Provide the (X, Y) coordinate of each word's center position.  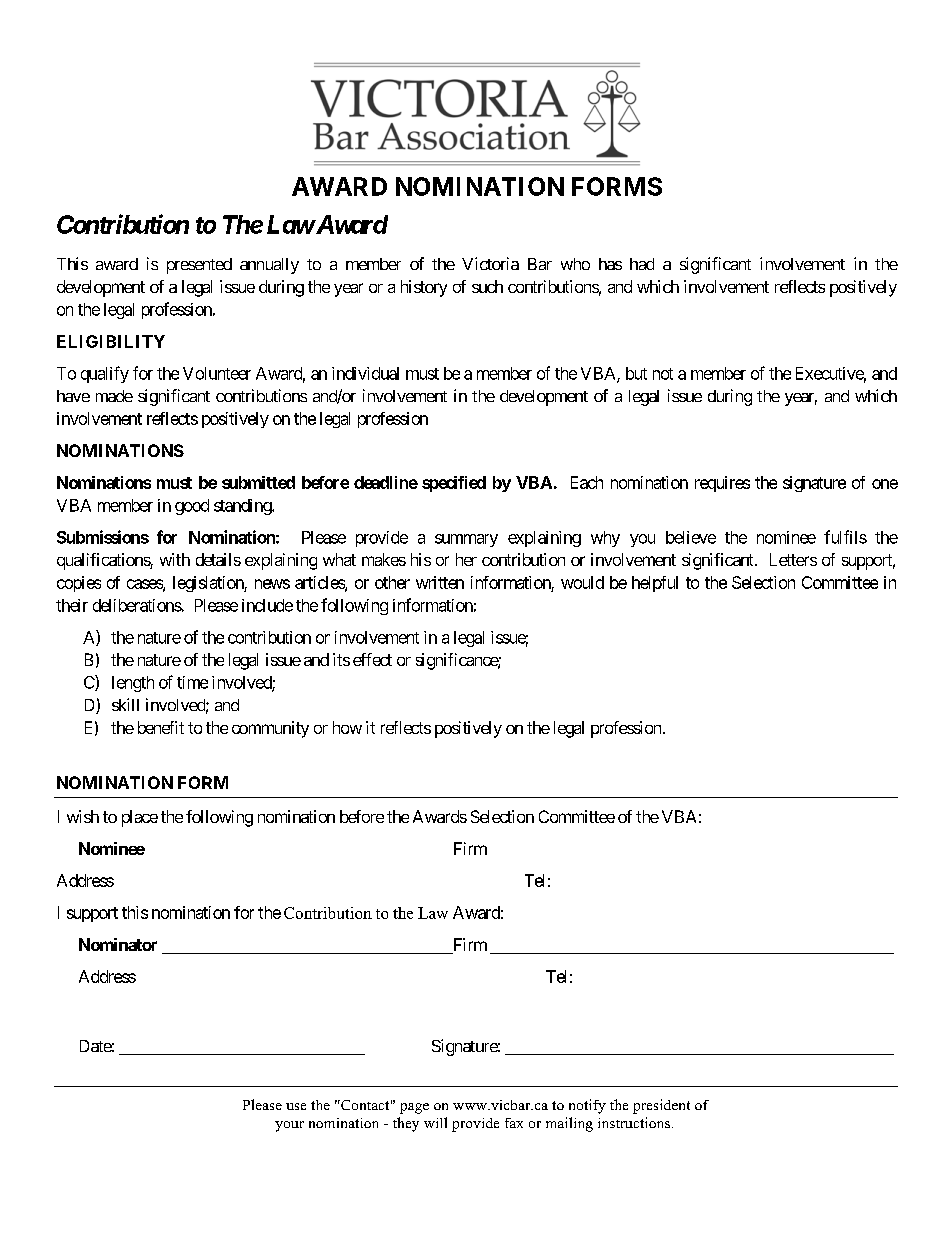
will (435, 1122)
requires (722, 484)
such (487, 286)
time (192, 682)
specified (454, 484)
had (642, 264)
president (661, 1106)
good (192, 507)
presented (199, 266)
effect (372, 659)
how (347, 727)
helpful (655, 584)
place (140, 818)
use (296, 1106)
